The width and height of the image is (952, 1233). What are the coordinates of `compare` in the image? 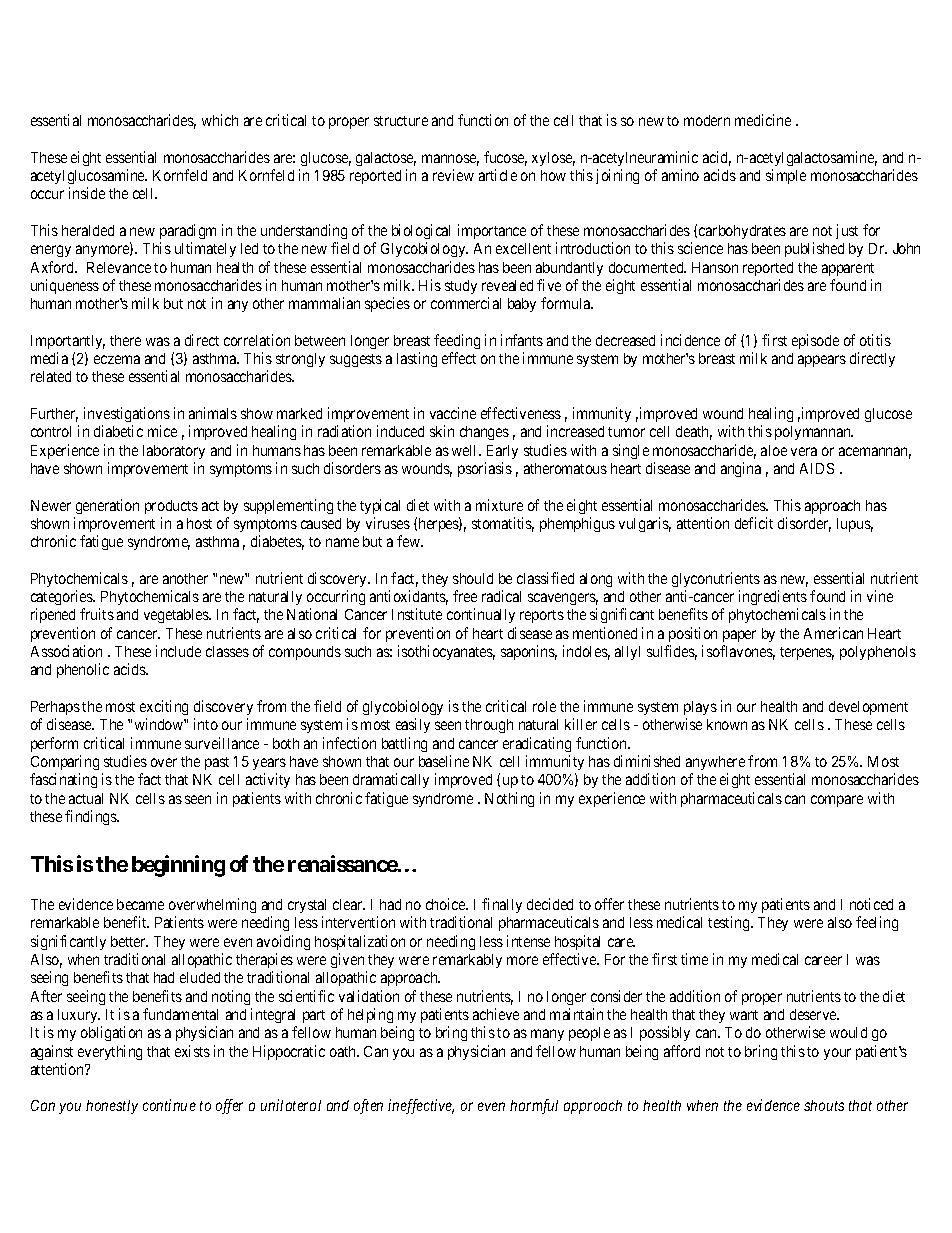 It's located at (837, 801).
